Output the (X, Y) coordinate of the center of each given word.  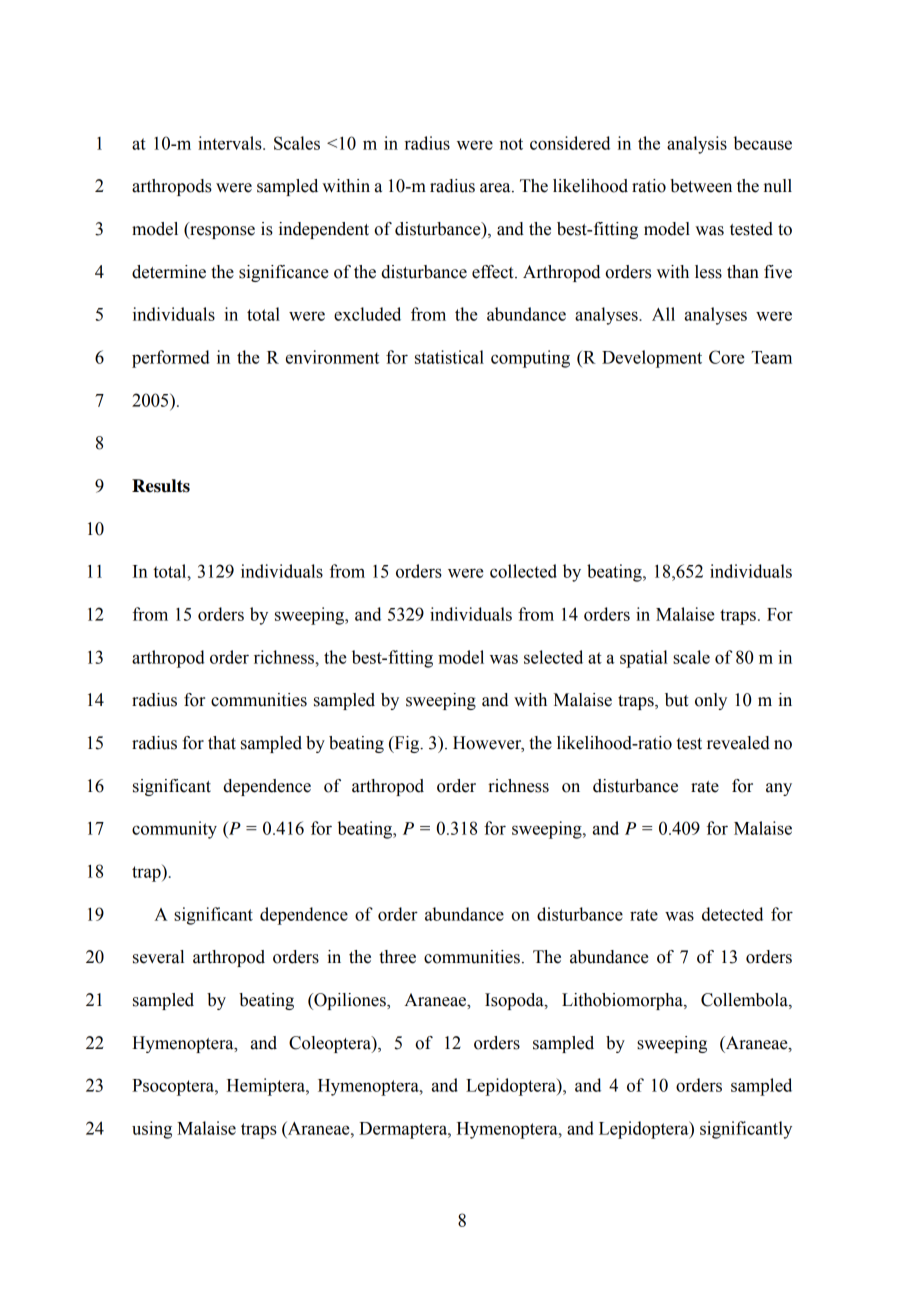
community (174, 830)
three (397, 957)
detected (732, 914)
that (222, 743)
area (496, 188)
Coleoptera (331, 1044)
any (779, 789)
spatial (644, 659)
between (701, 186)
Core (727, 357)
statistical (449, 357)
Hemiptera (267, 1087)
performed (171, 359)
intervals (231, 143)
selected (553, 657)
